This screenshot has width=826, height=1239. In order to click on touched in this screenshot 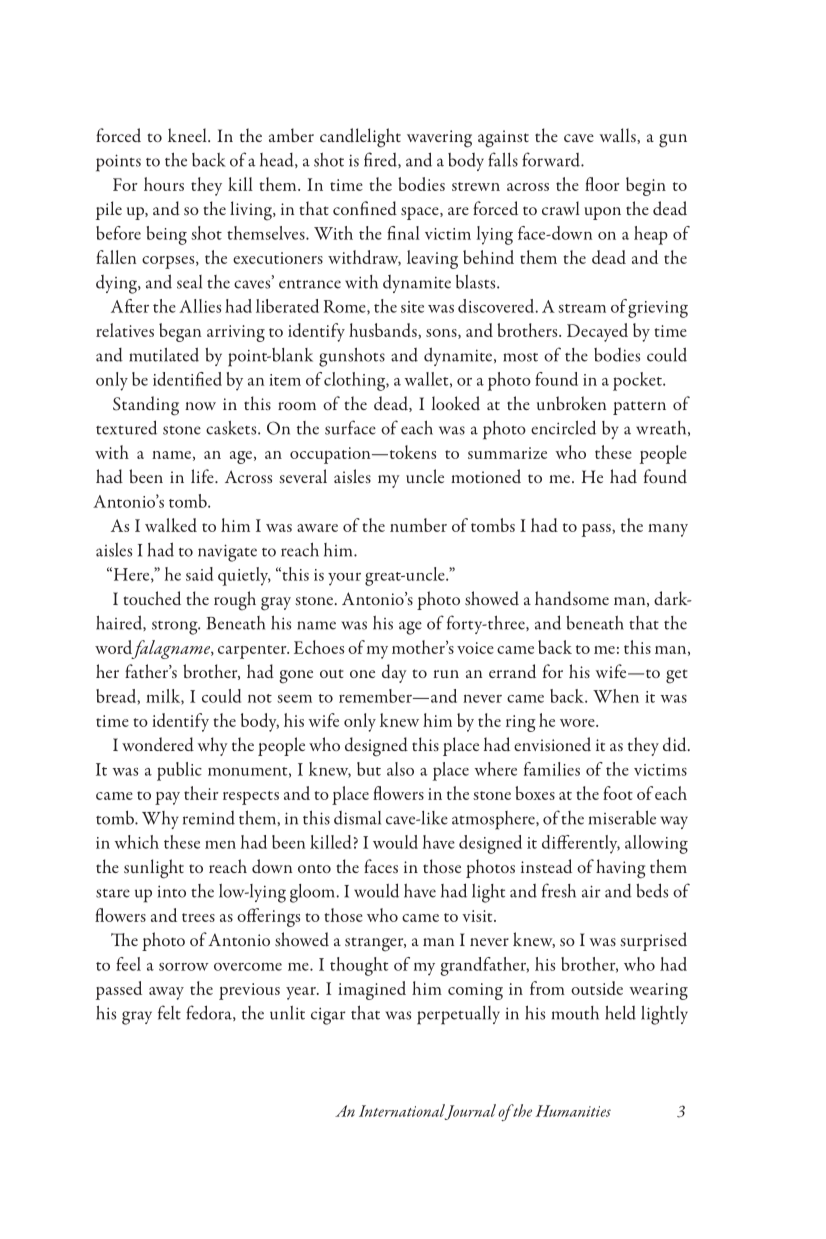, I will do `click(152, 598)`.
